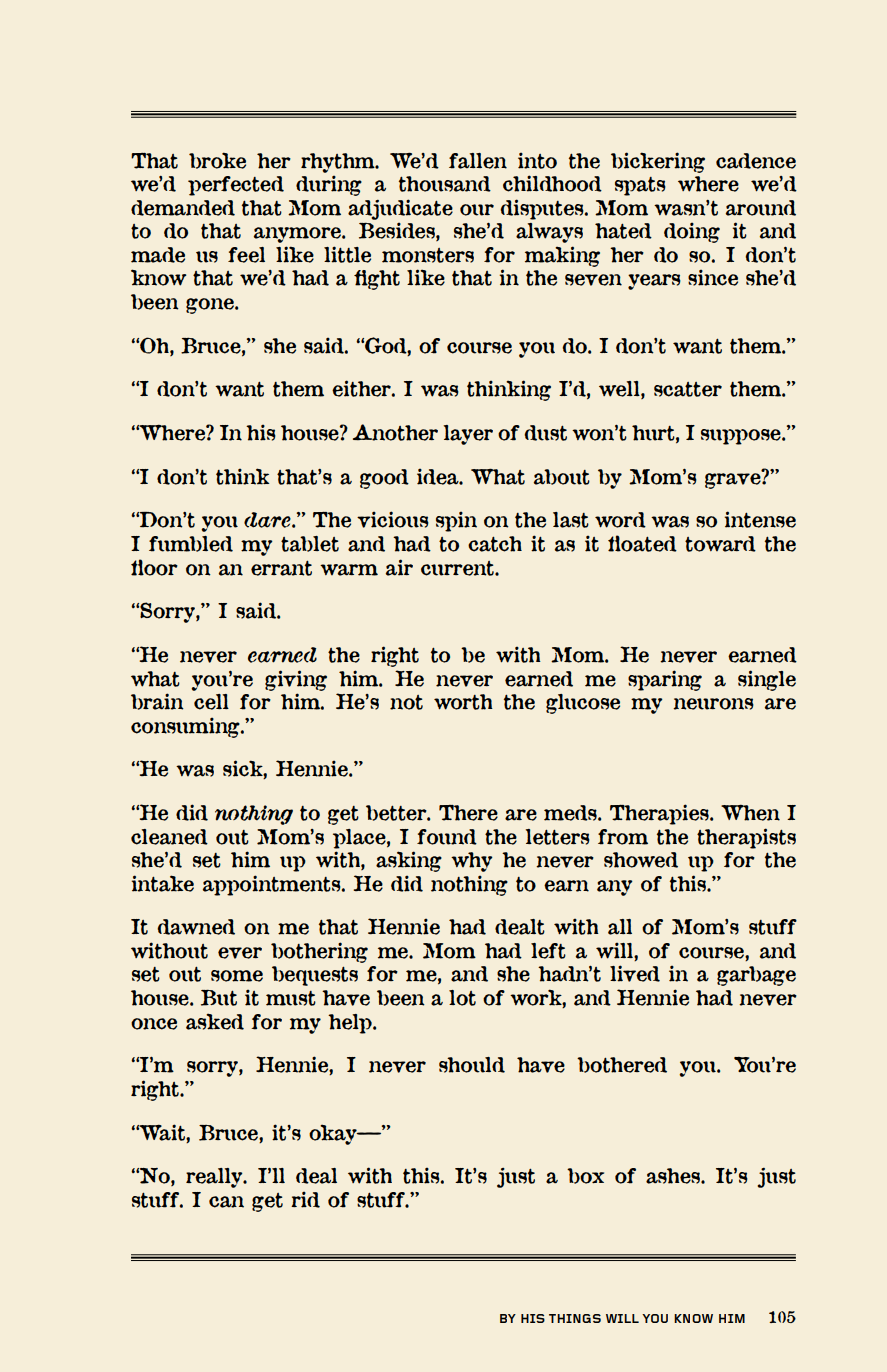 The image size is (887, 1372). What do you see at coordinates (472, 1065) in the screenshot?
I see `should` at bounding box center [472, 1065].
